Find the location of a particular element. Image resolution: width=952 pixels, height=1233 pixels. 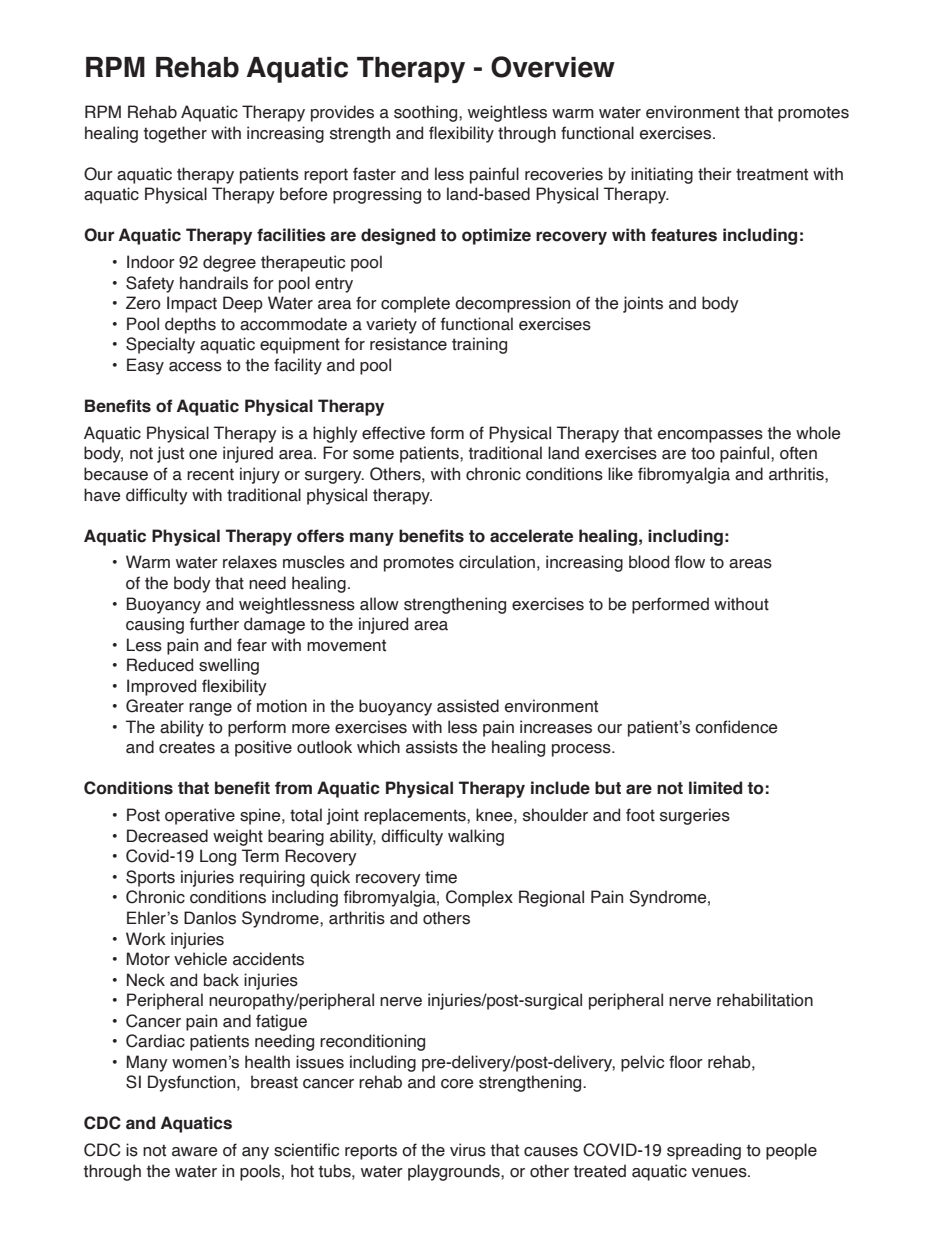

aware is located at coordinates (194, 1152).
